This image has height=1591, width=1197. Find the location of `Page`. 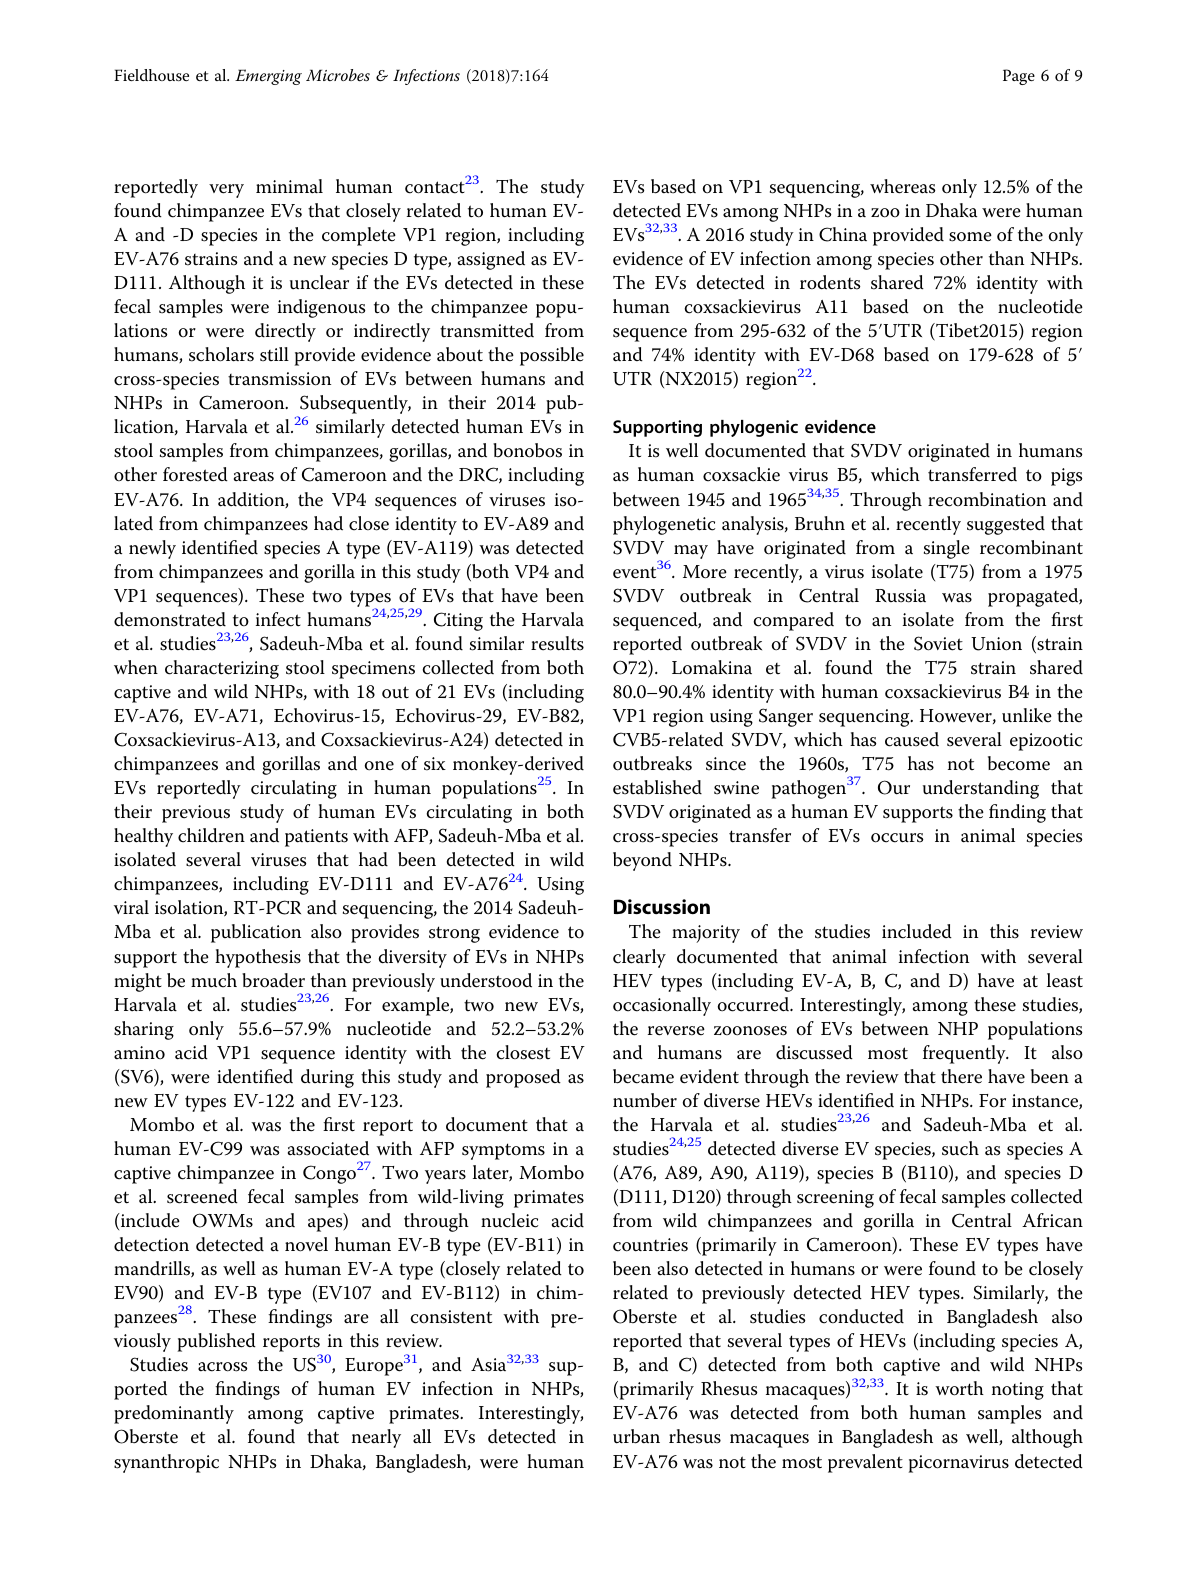

Page is located at coordinates (1019, 77).
